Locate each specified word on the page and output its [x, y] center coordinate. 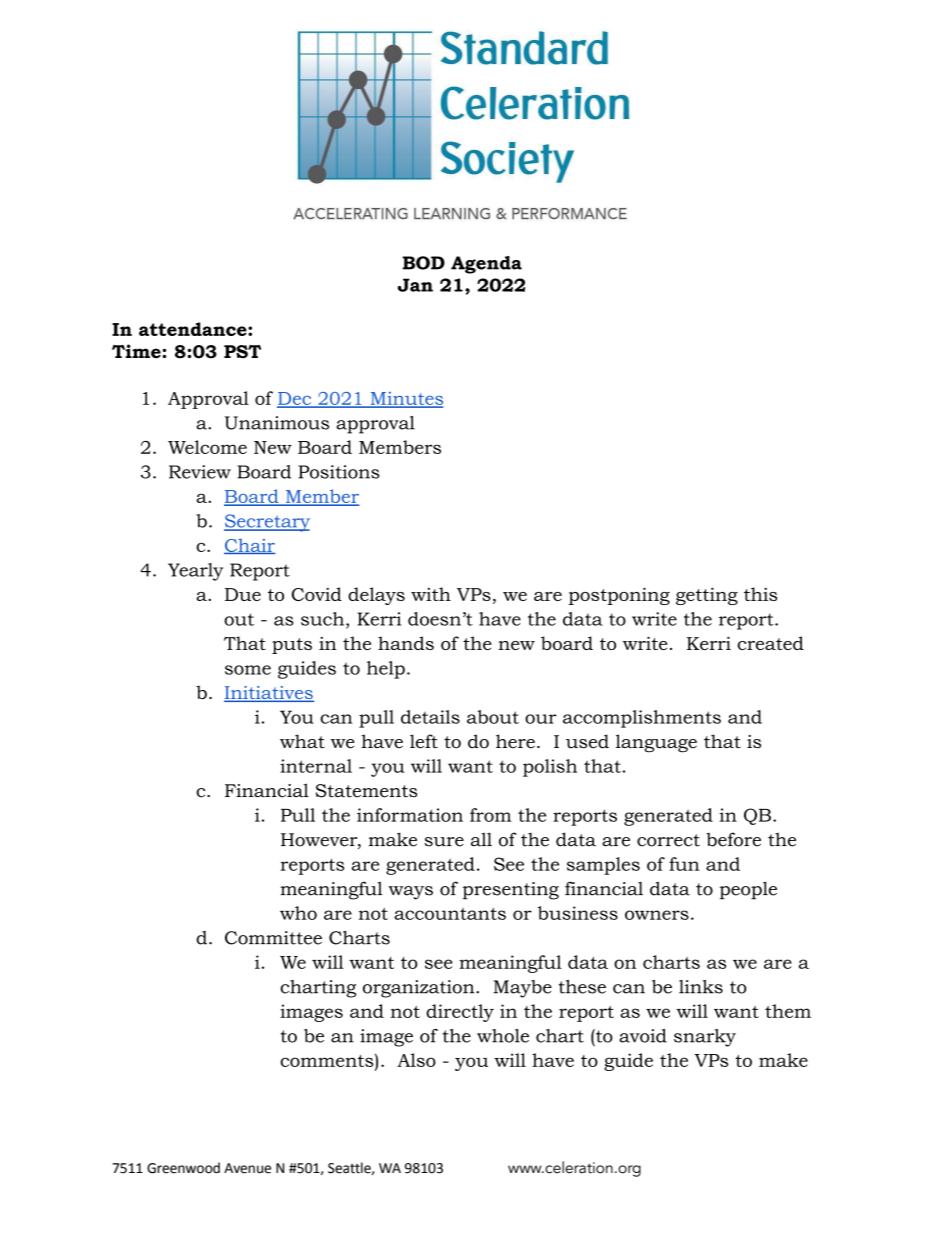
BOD [423, 263]
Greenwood [183, 1168]
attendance [194, 329]
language [656, 743]
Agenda [486, 265]
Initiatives [269, 694]
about [493, 717]
